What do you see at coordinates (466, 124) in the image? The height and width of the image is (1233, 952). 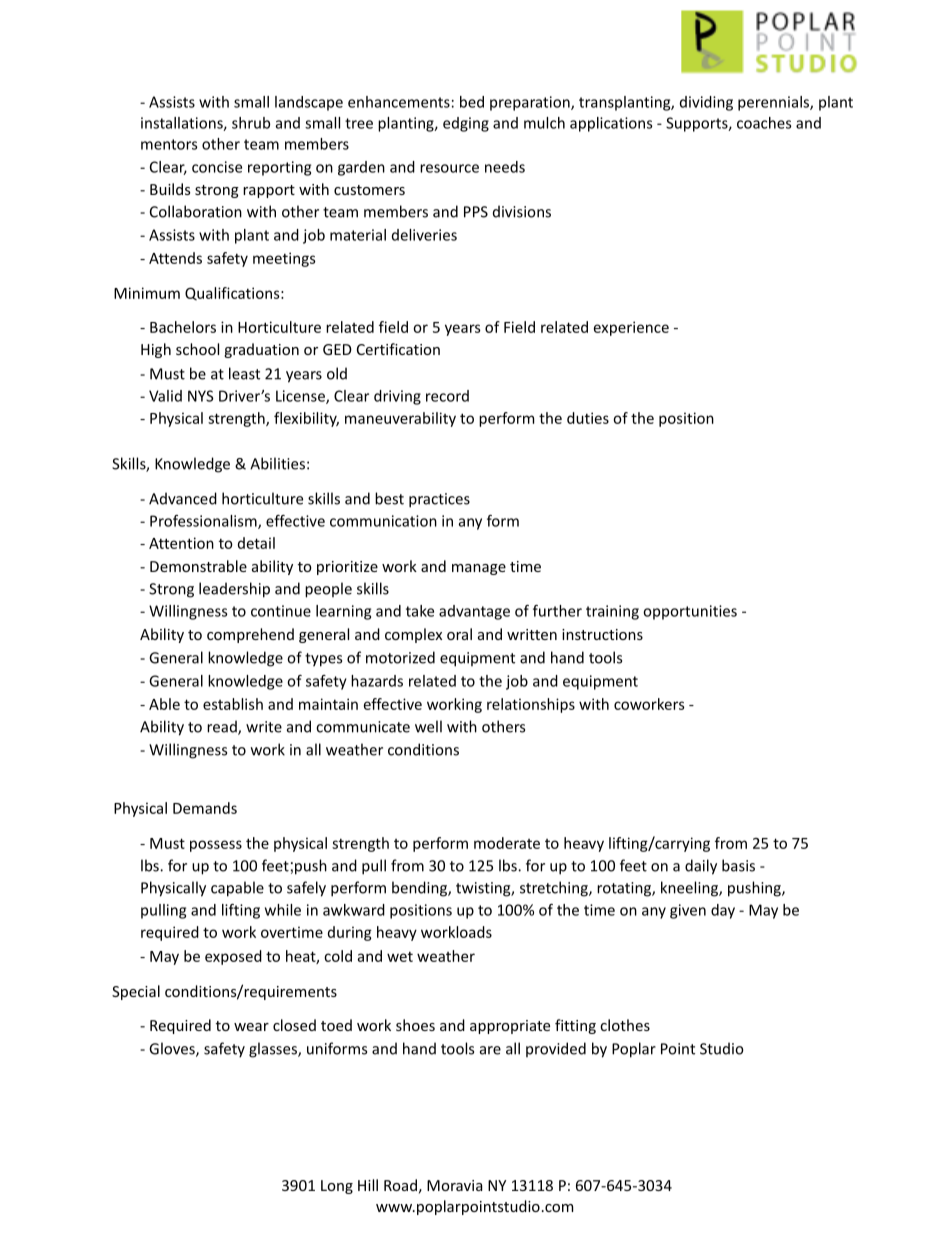 I see `edging` at bounding box center [466, 124].
